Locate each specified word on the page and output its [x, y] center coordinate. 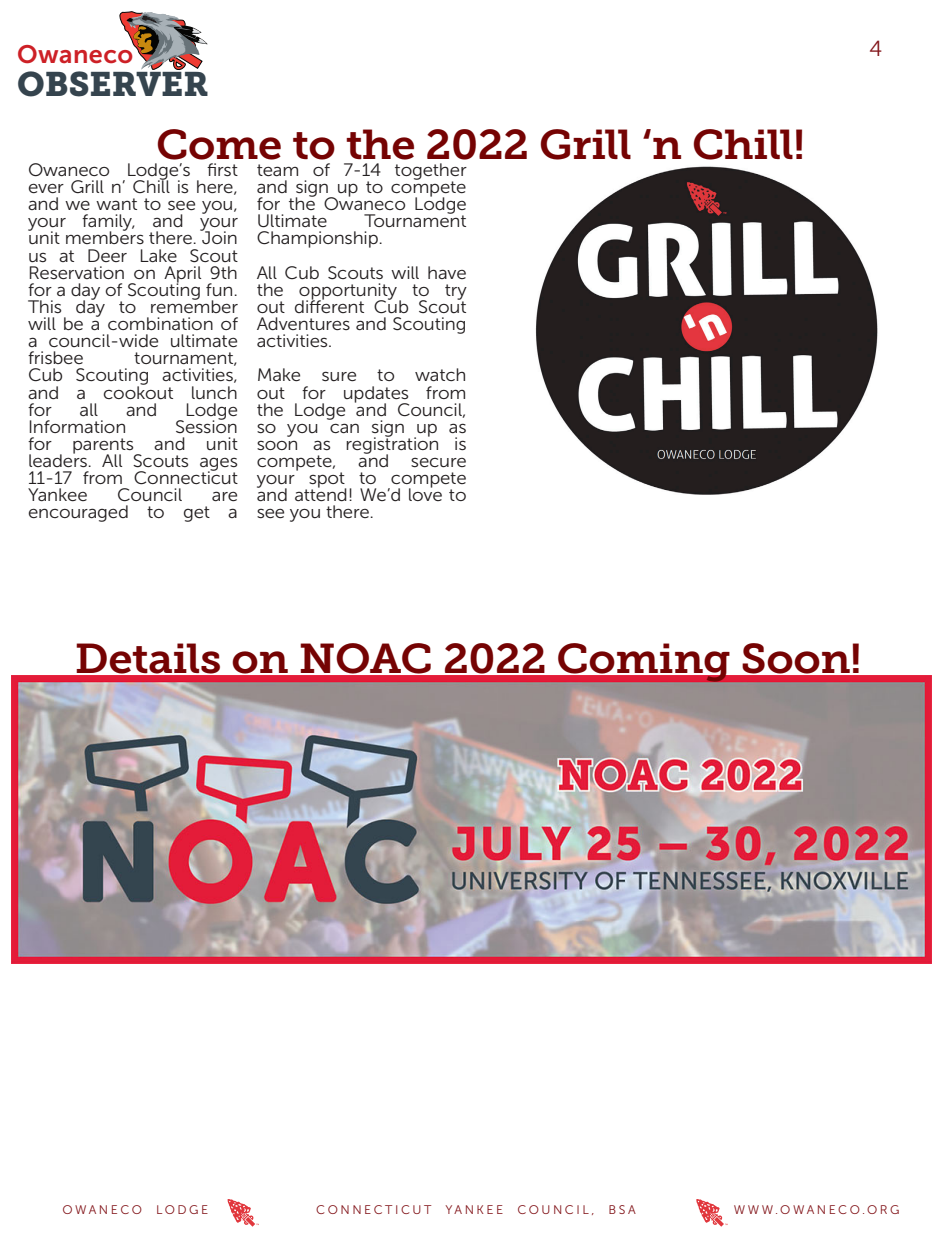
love [425, 493]
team [277, 170]
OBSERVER [113, 83]
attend [321, 493]
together [431, 172]
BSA [622, 1209]
